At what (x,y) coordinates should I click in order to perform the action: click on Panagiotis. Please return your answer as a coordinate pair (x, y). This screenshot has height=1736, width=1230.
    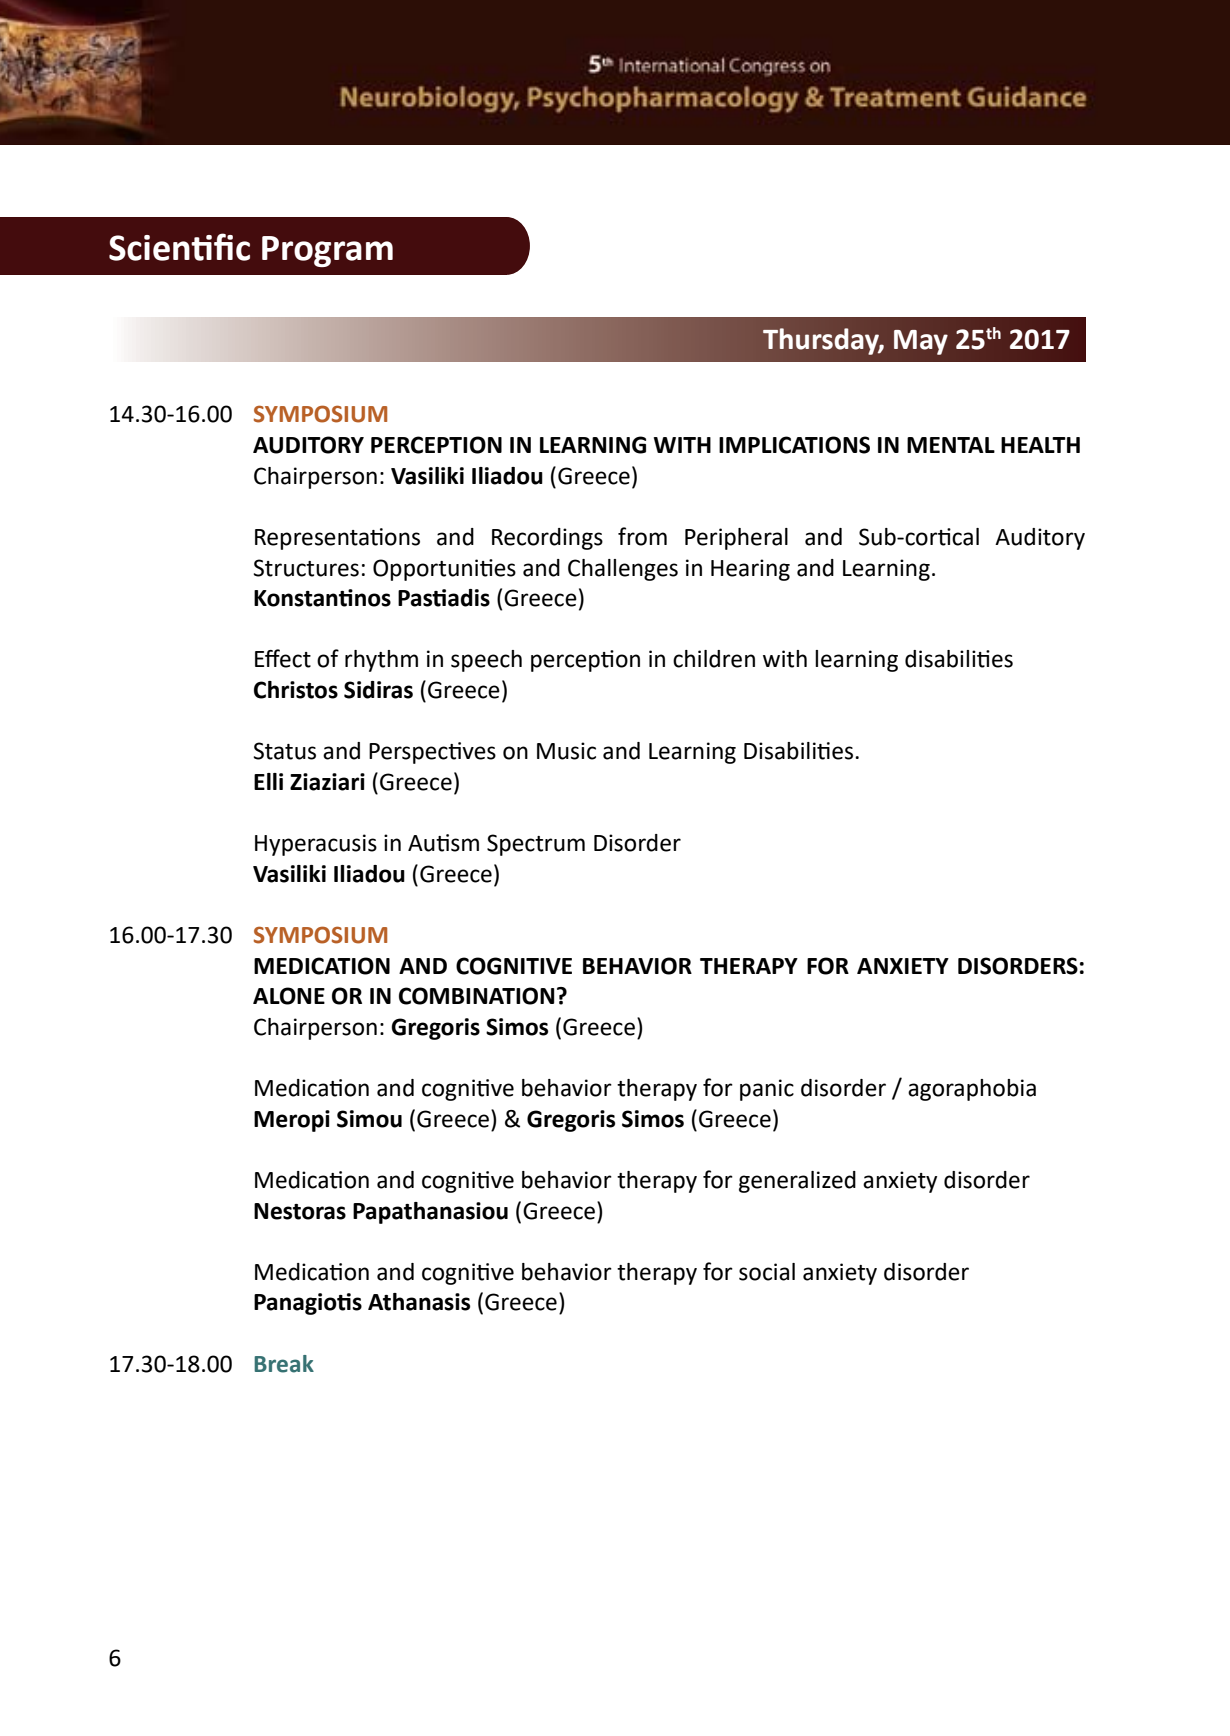
    Looking at the image, I should click on (308, 1304).
